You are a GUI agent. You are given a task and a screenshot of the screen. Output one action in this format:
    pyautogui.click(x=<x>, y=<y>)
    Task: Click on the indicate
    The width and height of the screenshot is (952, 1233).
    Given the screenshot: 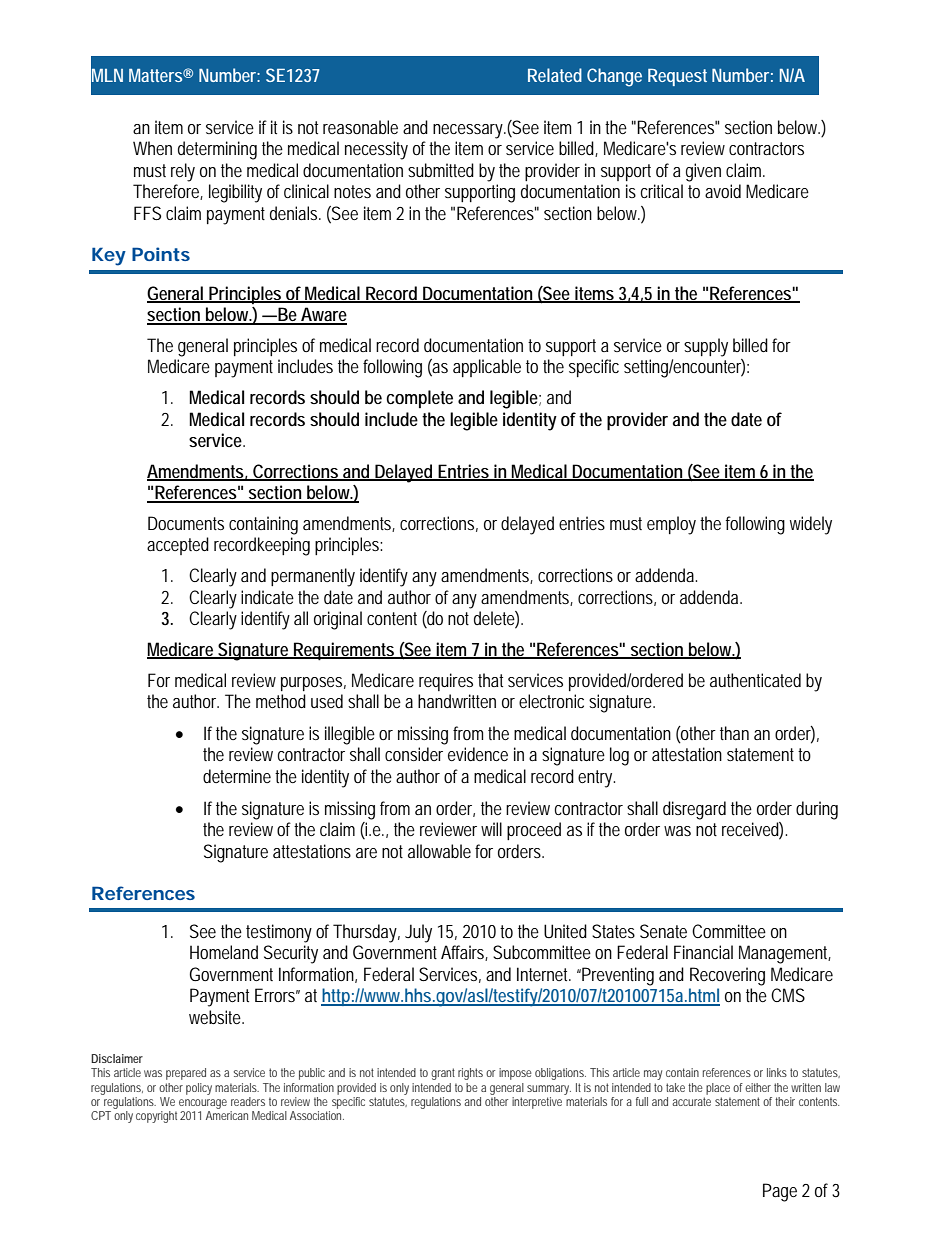 What is the action you would take?
    pyautogui.click(x=267, y=597)
